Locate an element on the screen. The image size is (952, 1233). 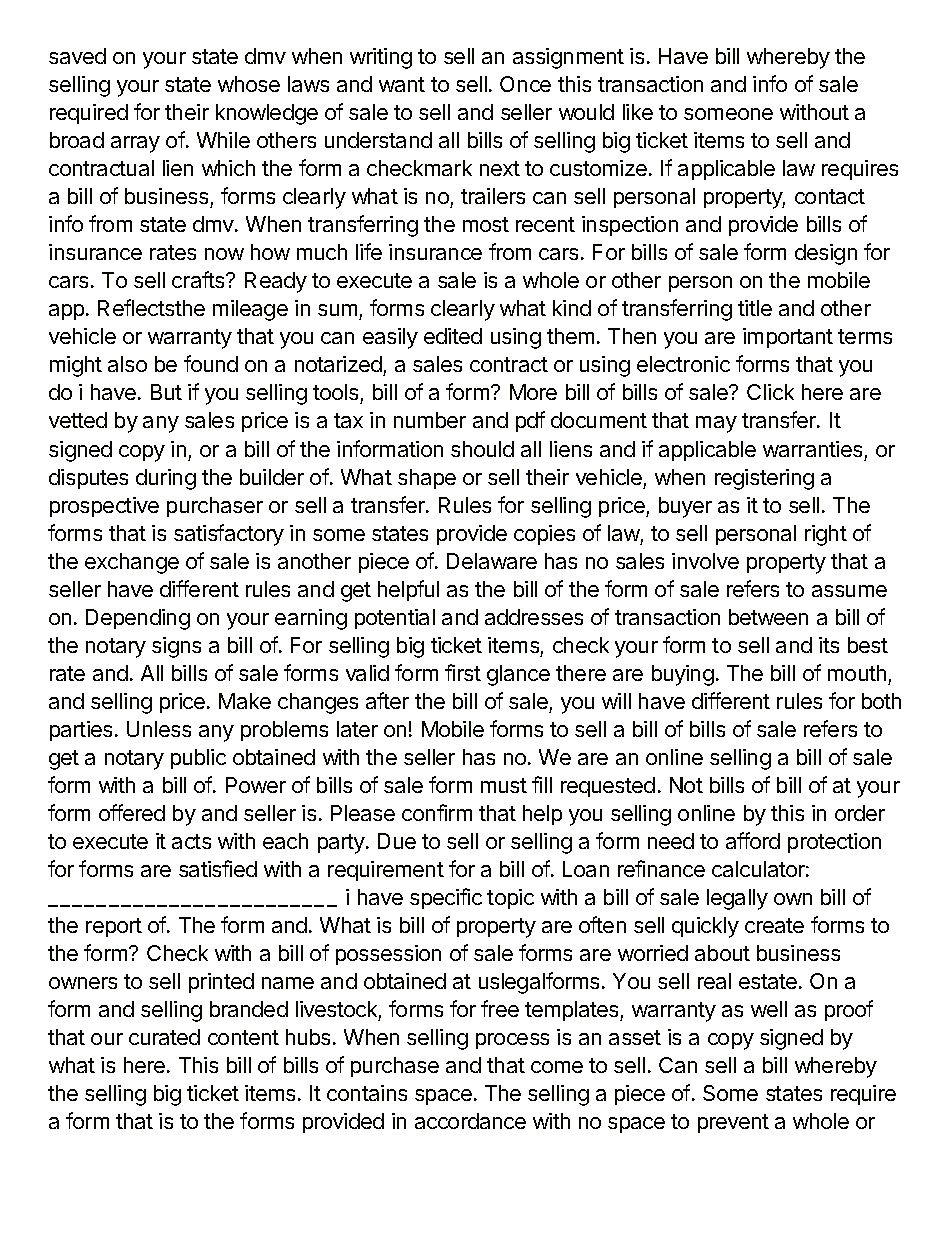
like is located at coordinates (638, 112).
